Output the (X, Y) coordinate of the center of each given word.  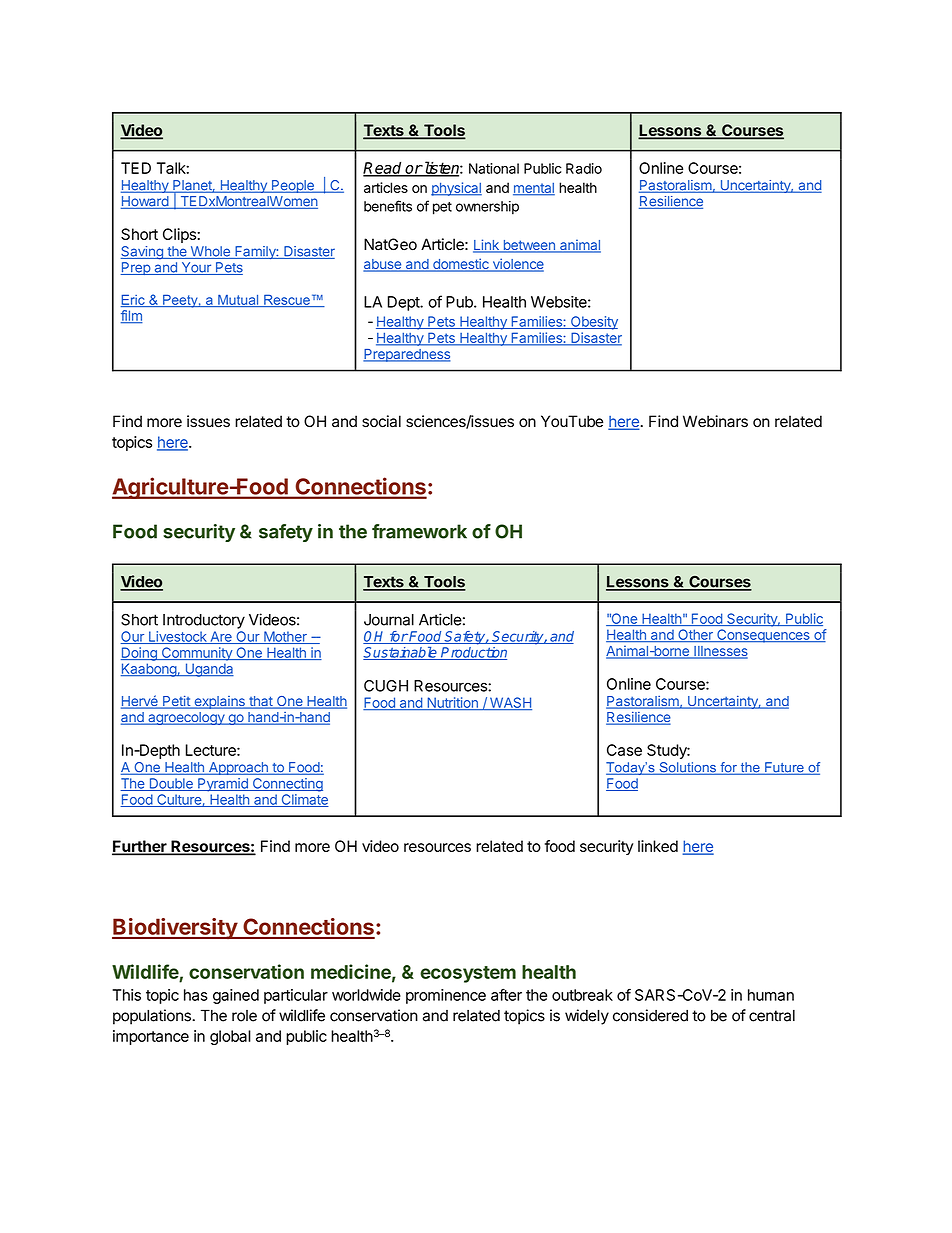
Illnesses (719, 652)
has (196, 995)
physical (456, 189)
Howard (145, 202)
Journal (389, 620)
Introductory (204, 621)
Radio (584, 168)
